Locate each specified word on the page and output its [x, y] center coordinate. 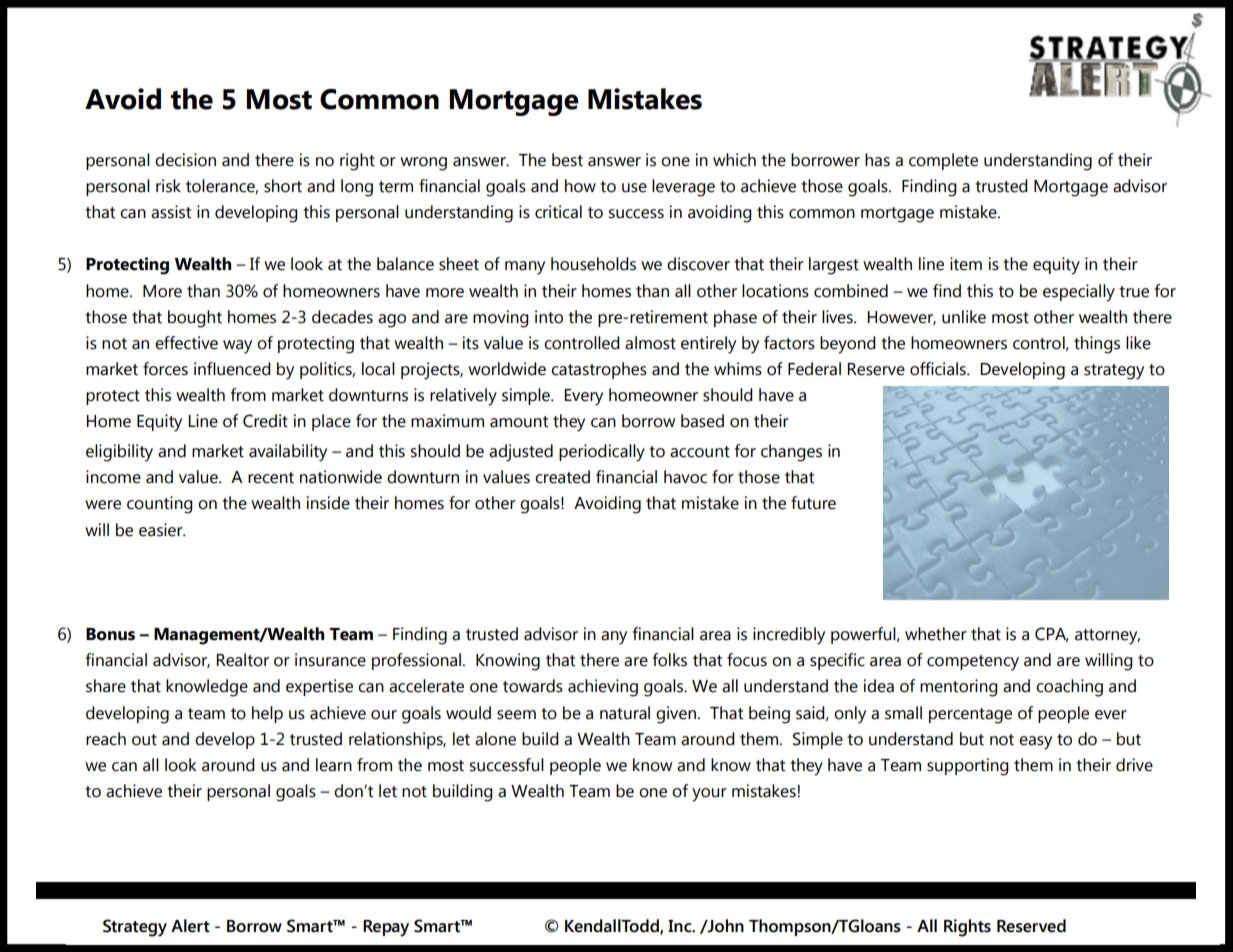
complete [943, 161]
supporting [968, 767]
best [567, 160]
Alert [190, 926]
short [283, 186]
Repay [386, 928]
